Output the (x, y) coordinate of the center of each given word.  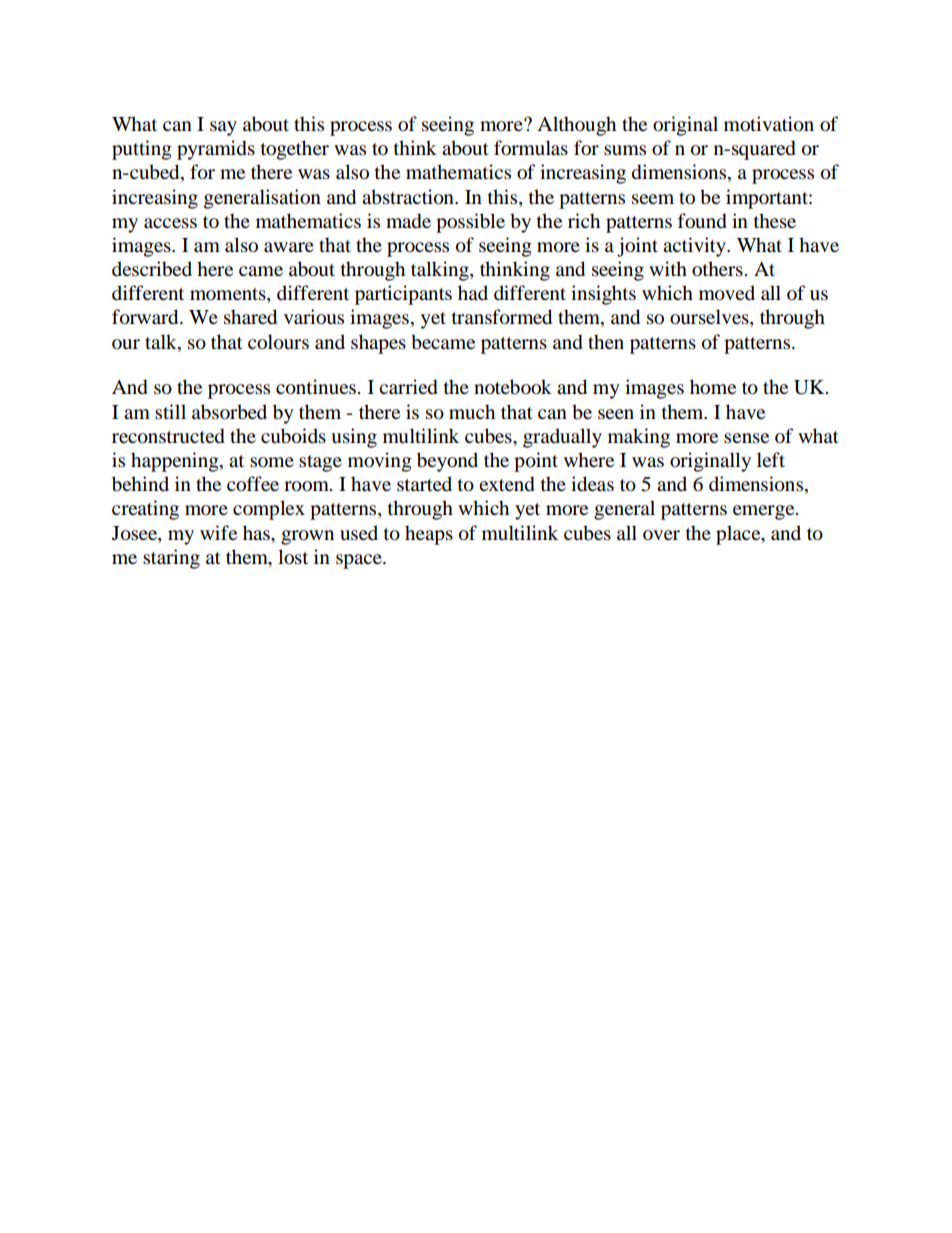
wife (218, 532)
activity (695, 247)
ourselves (710, 318)
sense (746, 438)
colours (278, 342)
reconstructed (168, 436)
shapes (378, 344)
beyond (447, 462)
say (223, 128)
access (170, 223)
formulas (531, 148)
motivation (769, 124)
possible (470, 223)
